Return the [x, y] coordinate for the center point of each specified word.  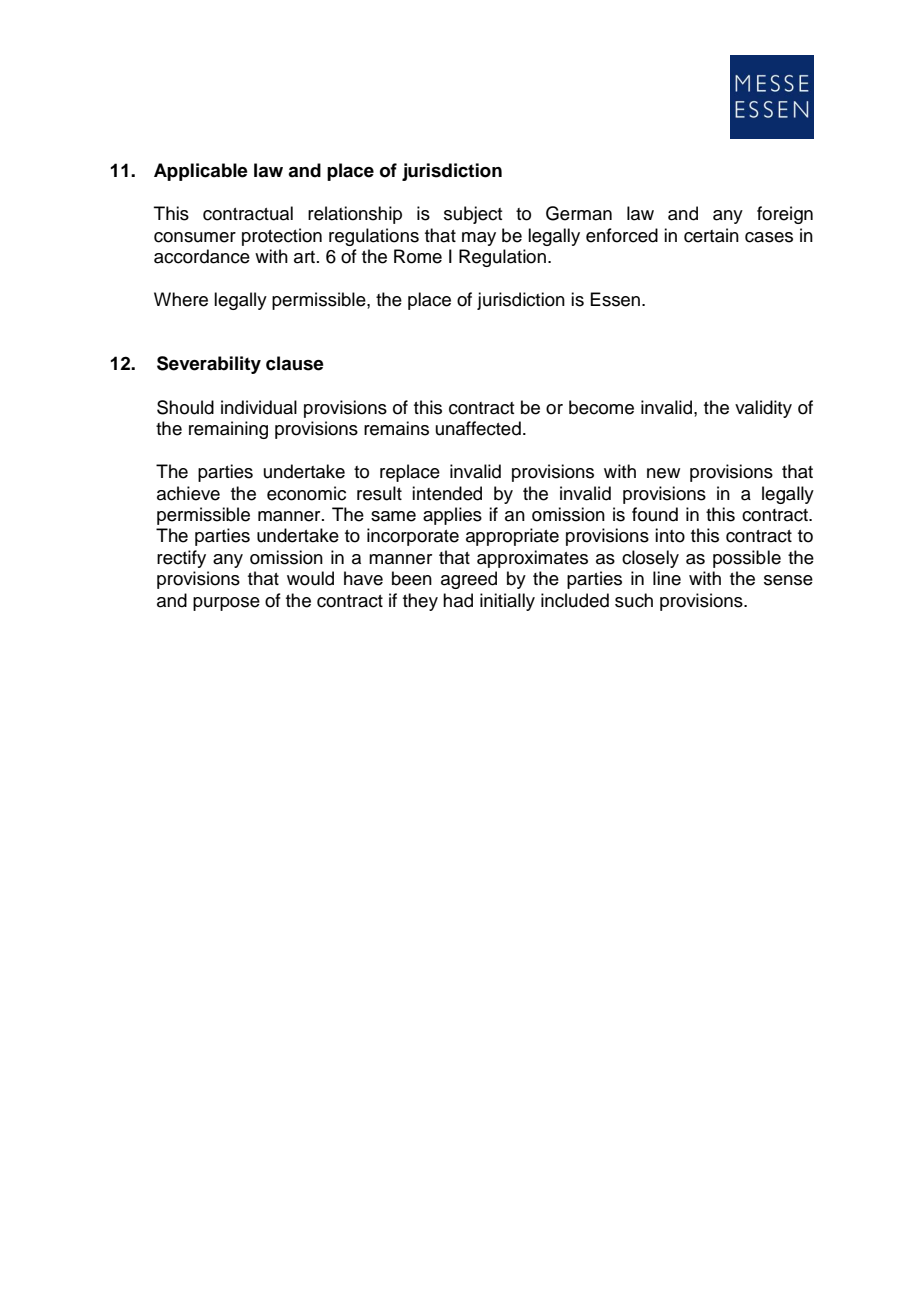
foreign [785, 215]
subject [473, 215]
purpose [226, 604]
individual [259, 407]
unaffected [478, 428]
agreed [469, 580]
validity [763, 409]
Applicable [201, 172]
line [667, 578]
